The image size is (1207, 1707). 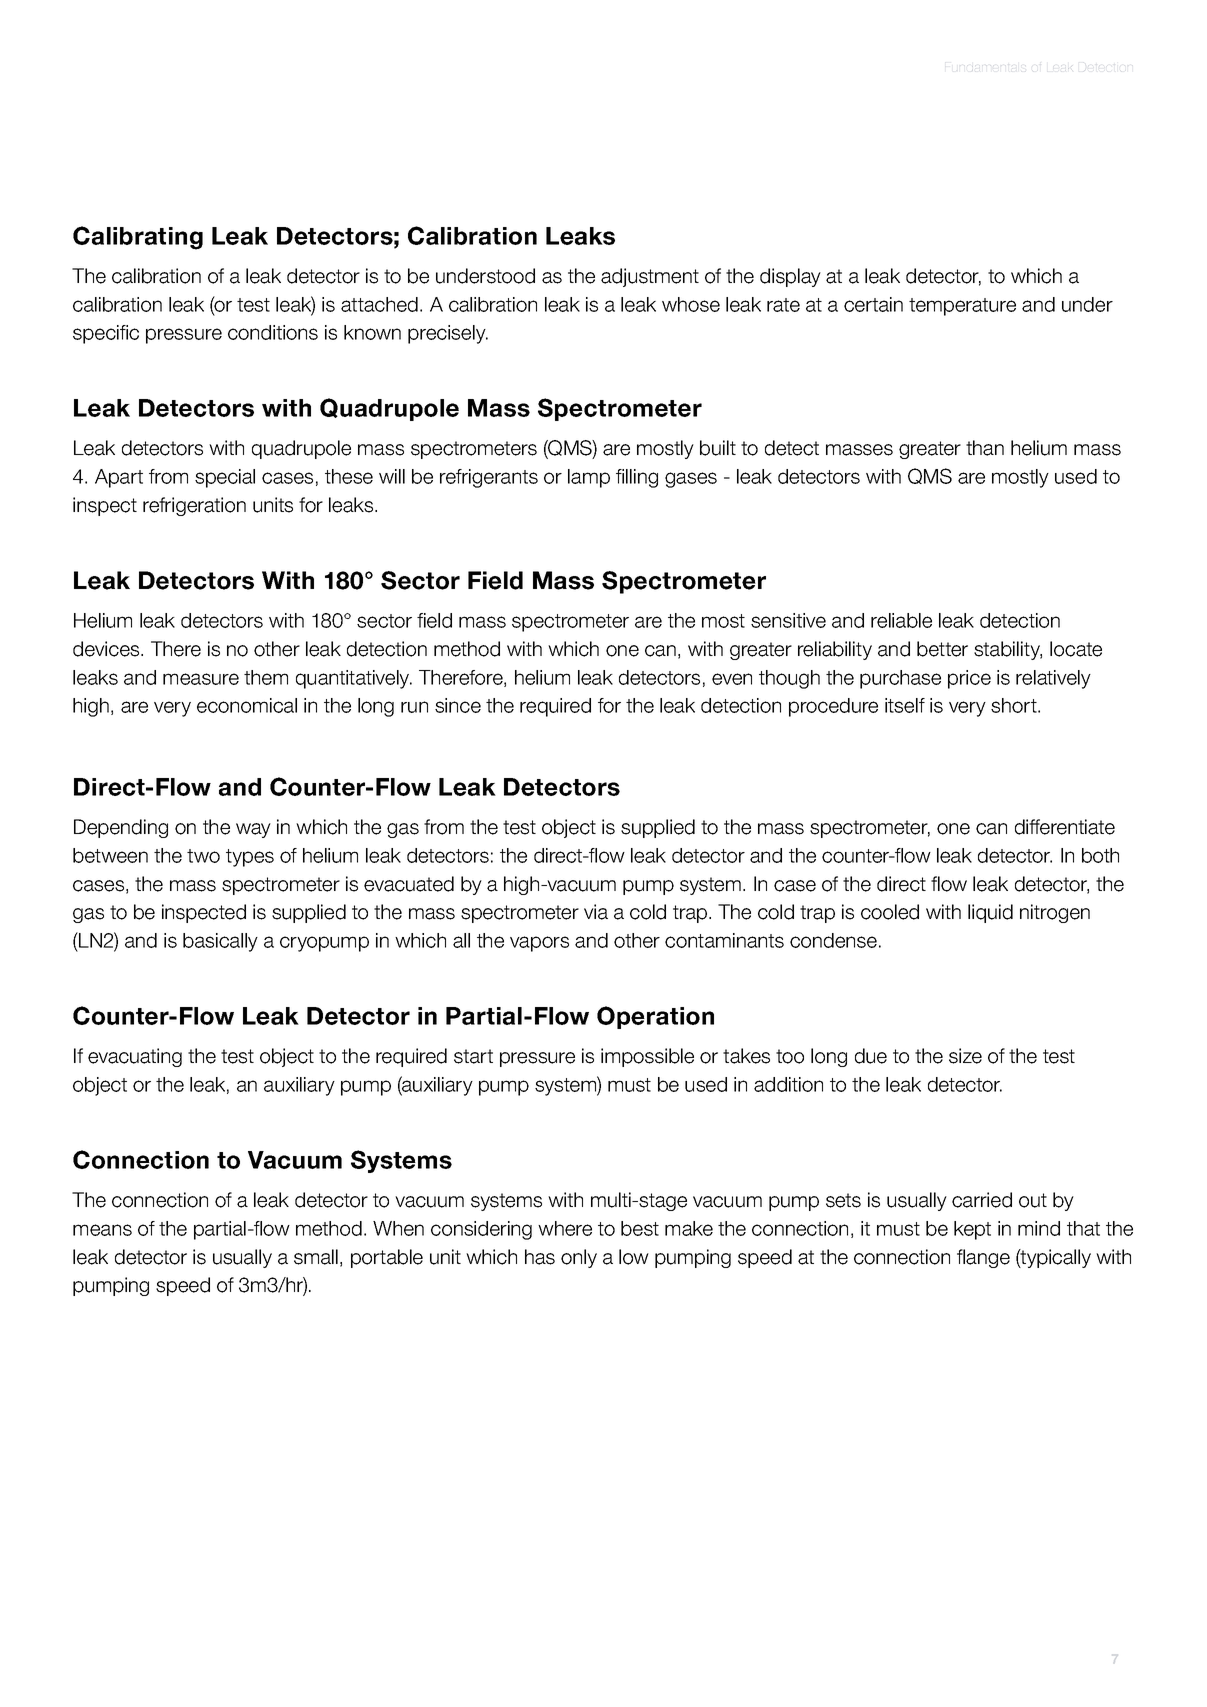 I want to click on Calibrating, so click(x=138, y=238).
